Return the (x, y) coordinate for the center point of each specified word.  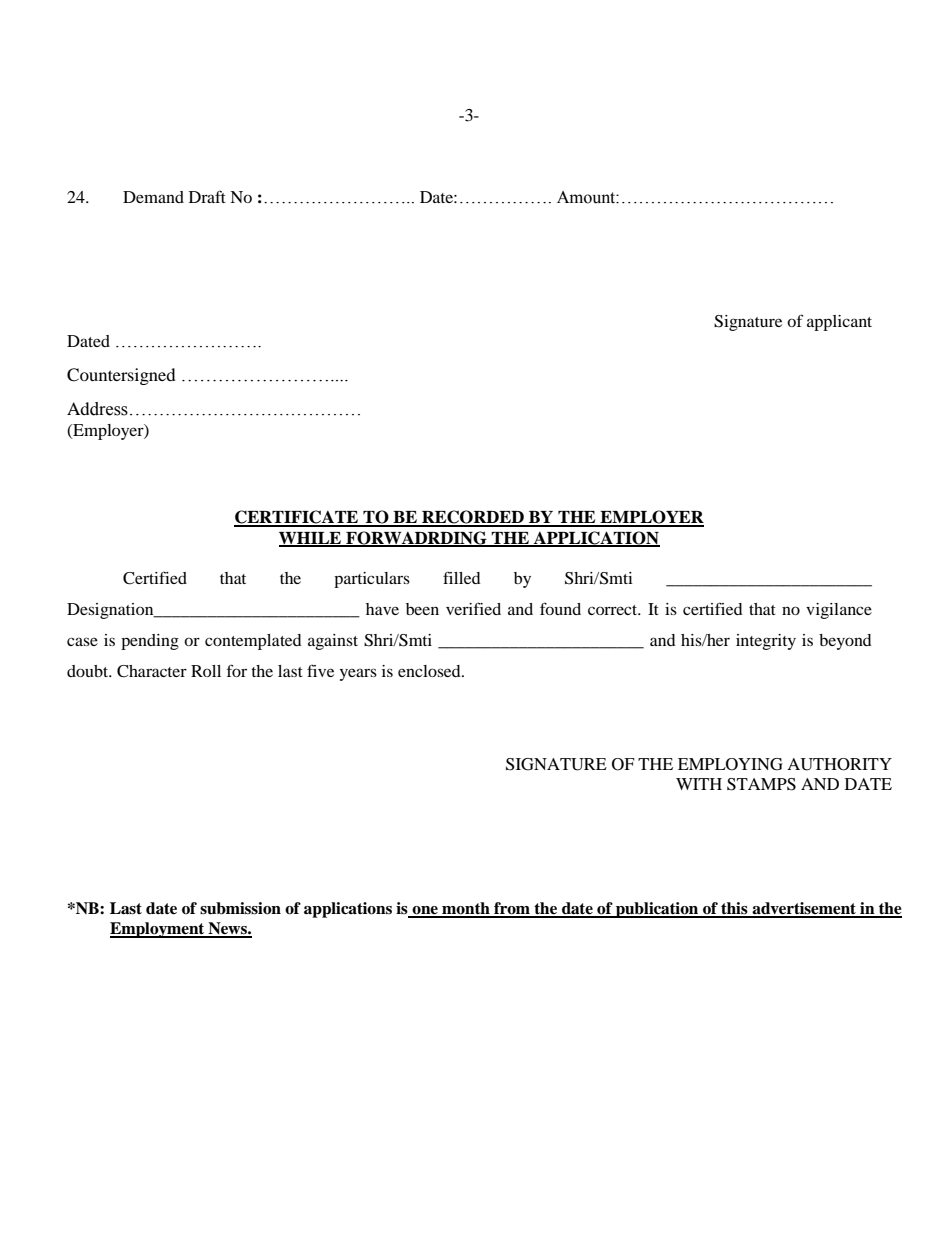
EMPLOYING (730, 764)
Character (152, 671)
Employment (158, 930)
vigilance (839, 611)
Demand (153, 197)
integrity (766, 642)
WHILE (311, 539)
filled (462, 577)
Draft (207, 196)
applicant (839, 323)
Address (97, 409)
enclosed (430, 671)
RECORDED (473, 518)
